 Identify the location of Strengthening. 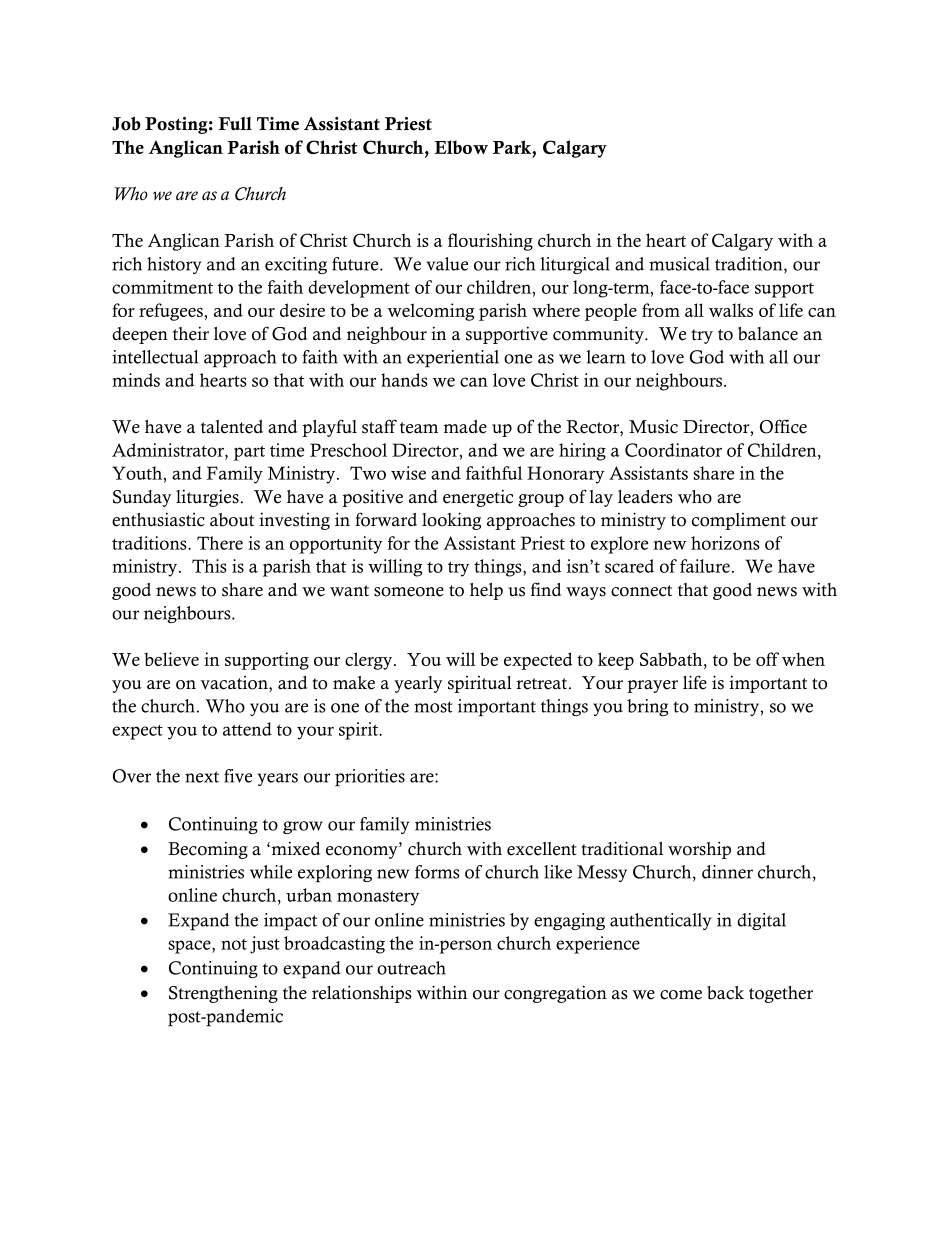
(223, 994).
